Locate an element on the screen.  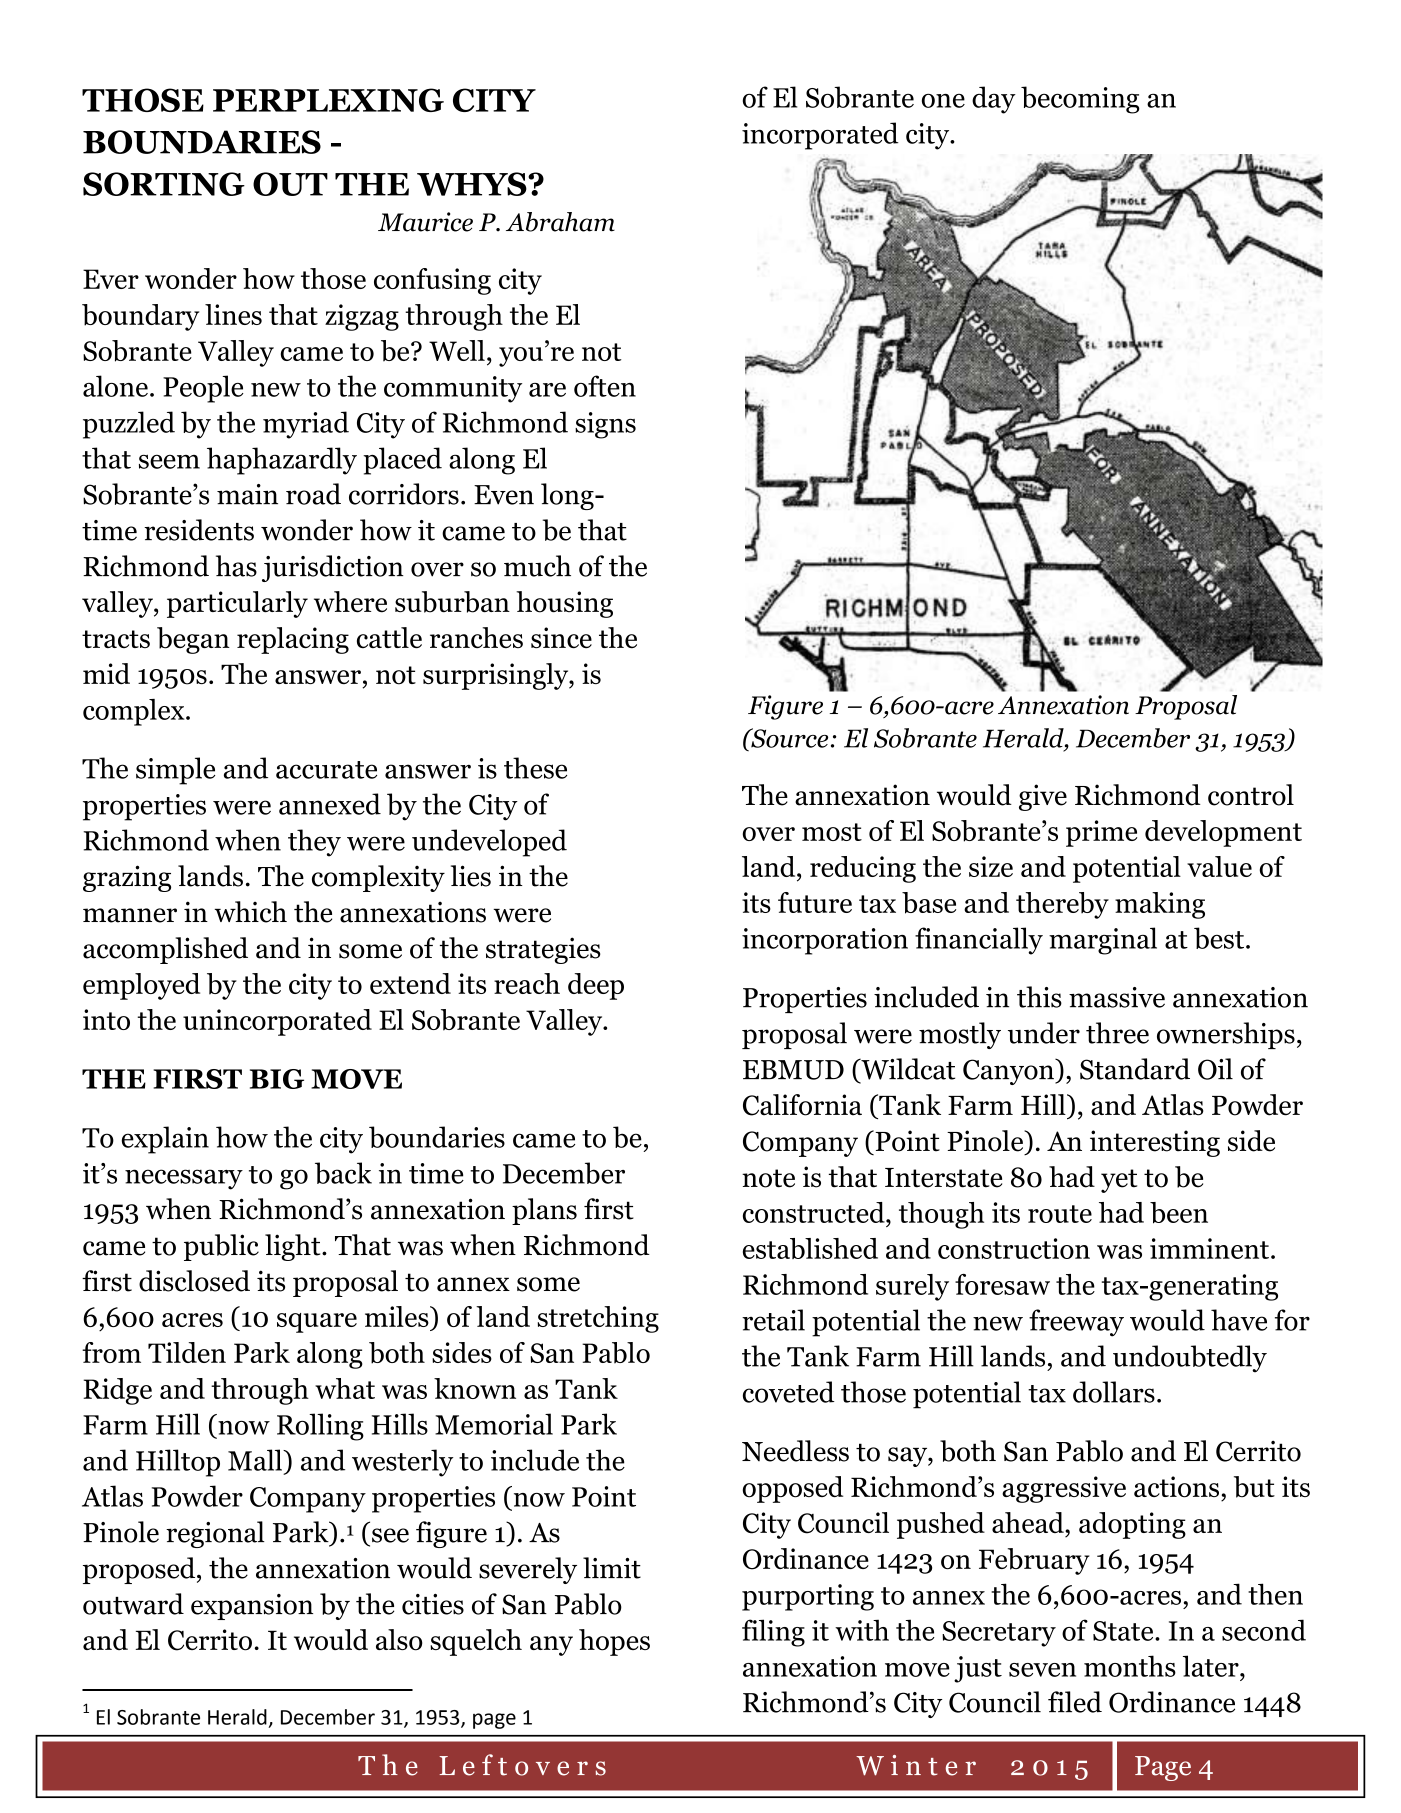
hopes is located at coordinates (614, 1642).
